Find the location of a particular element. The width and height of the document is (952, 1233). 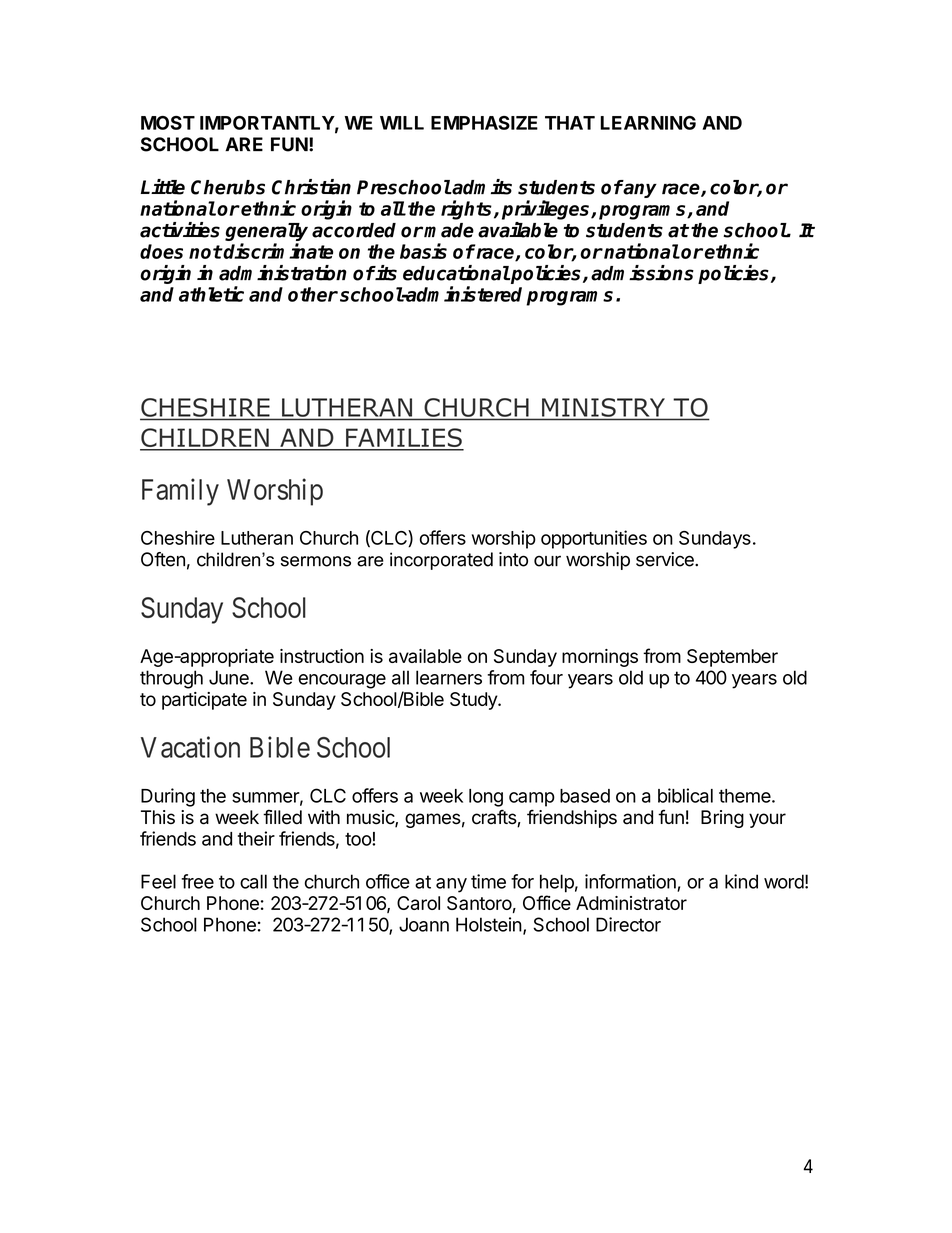

service is located at coordinates (666, 559).
